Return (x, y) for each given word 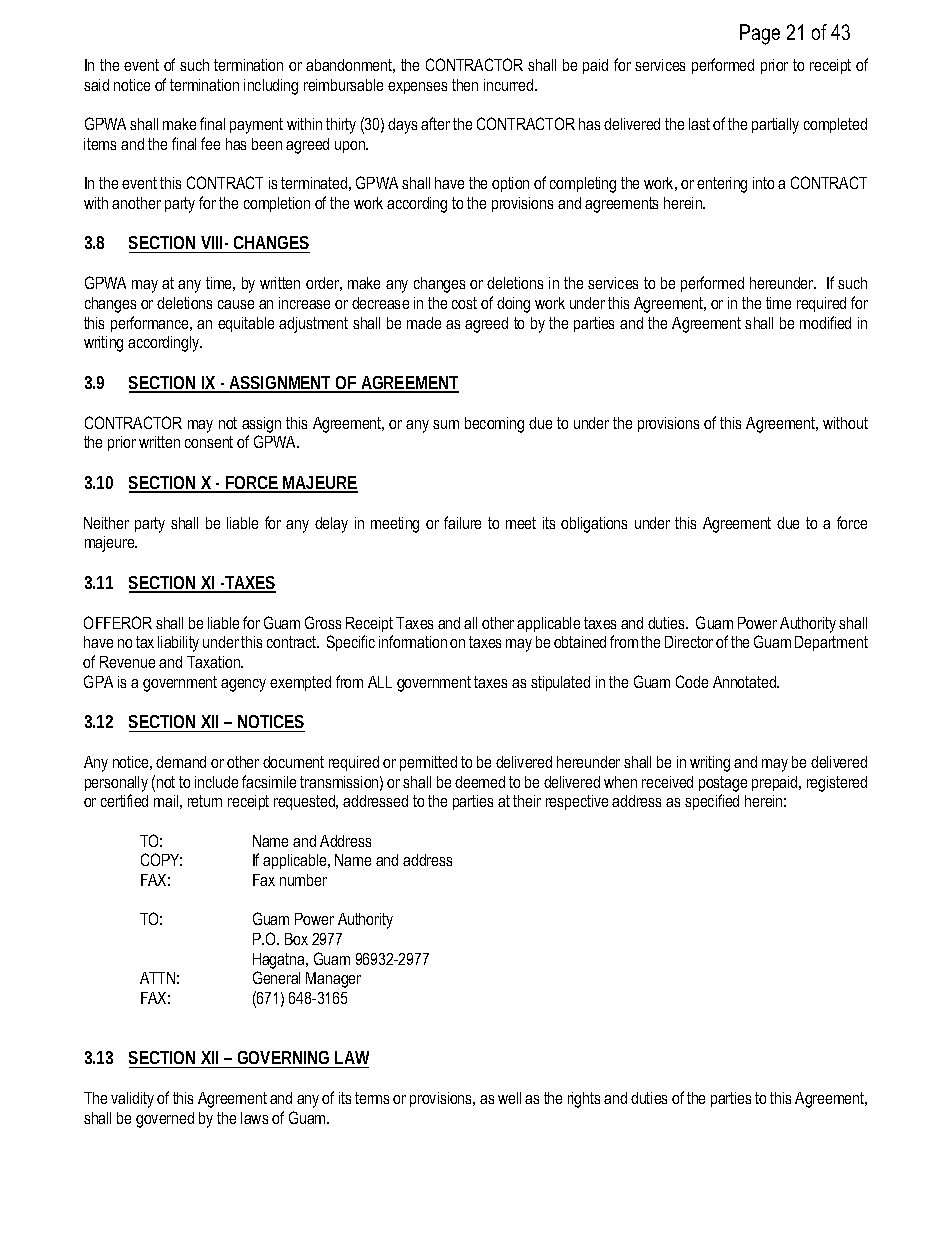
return (205, 801)
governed (165, 1120)
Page (760, 34)
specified (712, 802)
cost (464, 303)
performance (151, 324)
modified (825, 322)
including (271, 87)
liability (178, 644)
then (465, 85)
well (509, 1098)
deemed (480, 782)
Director (689, 642)
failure (462, 522)
